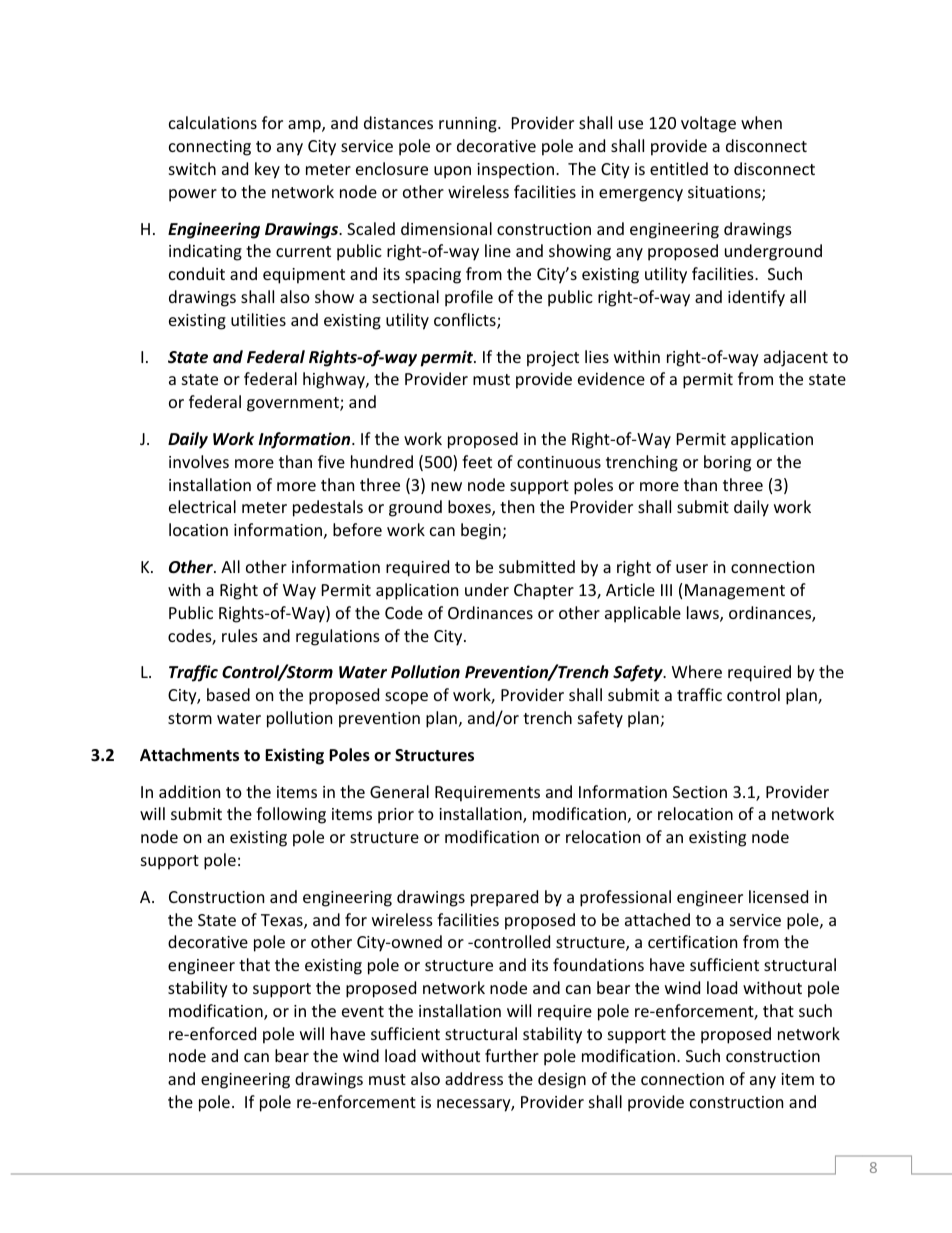 Image resolution: width=952 pixels, height=1233 pixels. I want to click on key, so click(267, 170).
